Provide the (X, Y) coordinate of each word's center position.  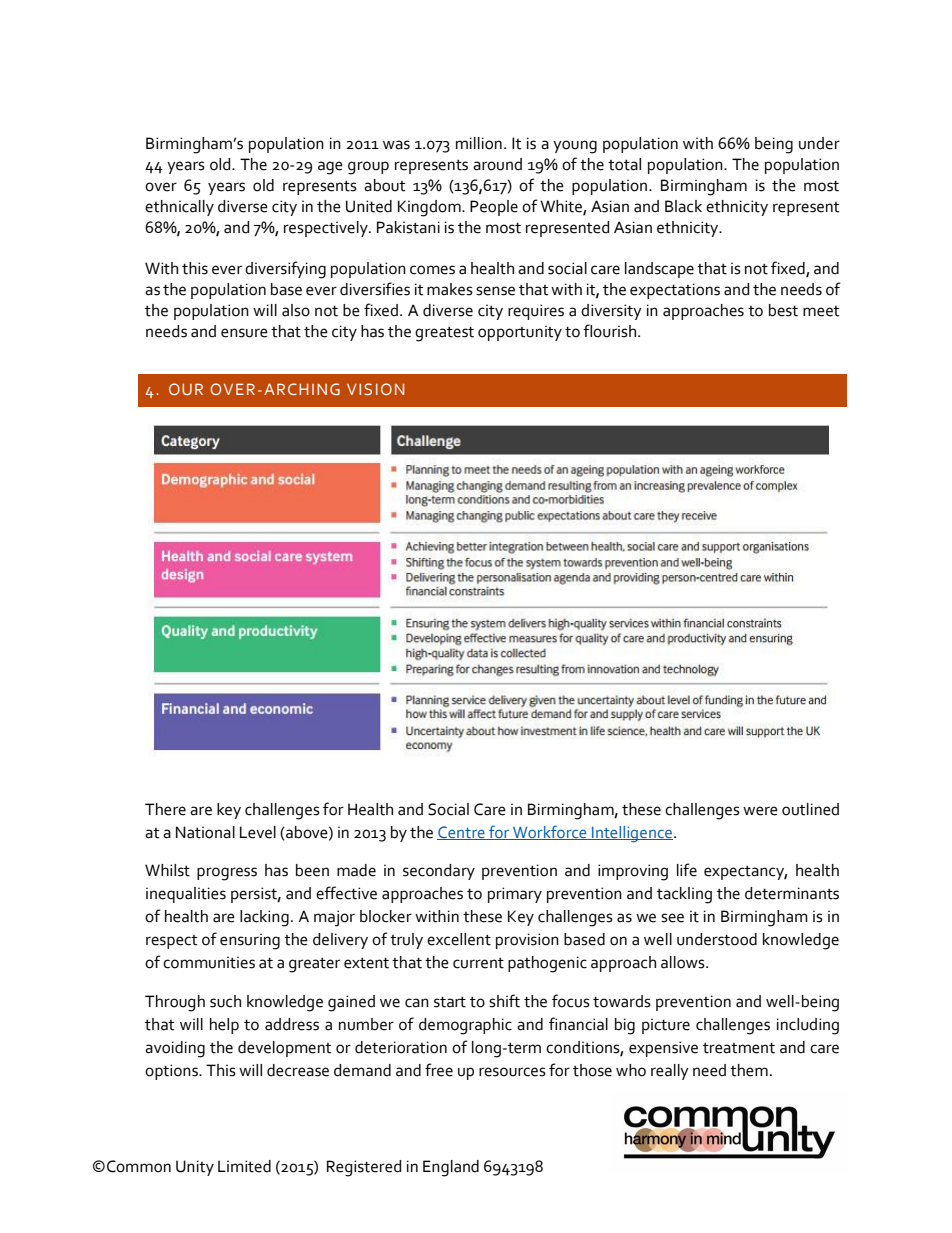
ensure (244, 333)
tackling (684, 895)
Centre (462, 833)
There (165, 809)
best (783, 310)
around (497, 164)
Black (683, 206)
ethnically (179, 208)
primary (515, 895)
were (760, 811)
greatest (444, 334)
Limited (244, 1166)
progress (227, 874)
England (451, 1168)
